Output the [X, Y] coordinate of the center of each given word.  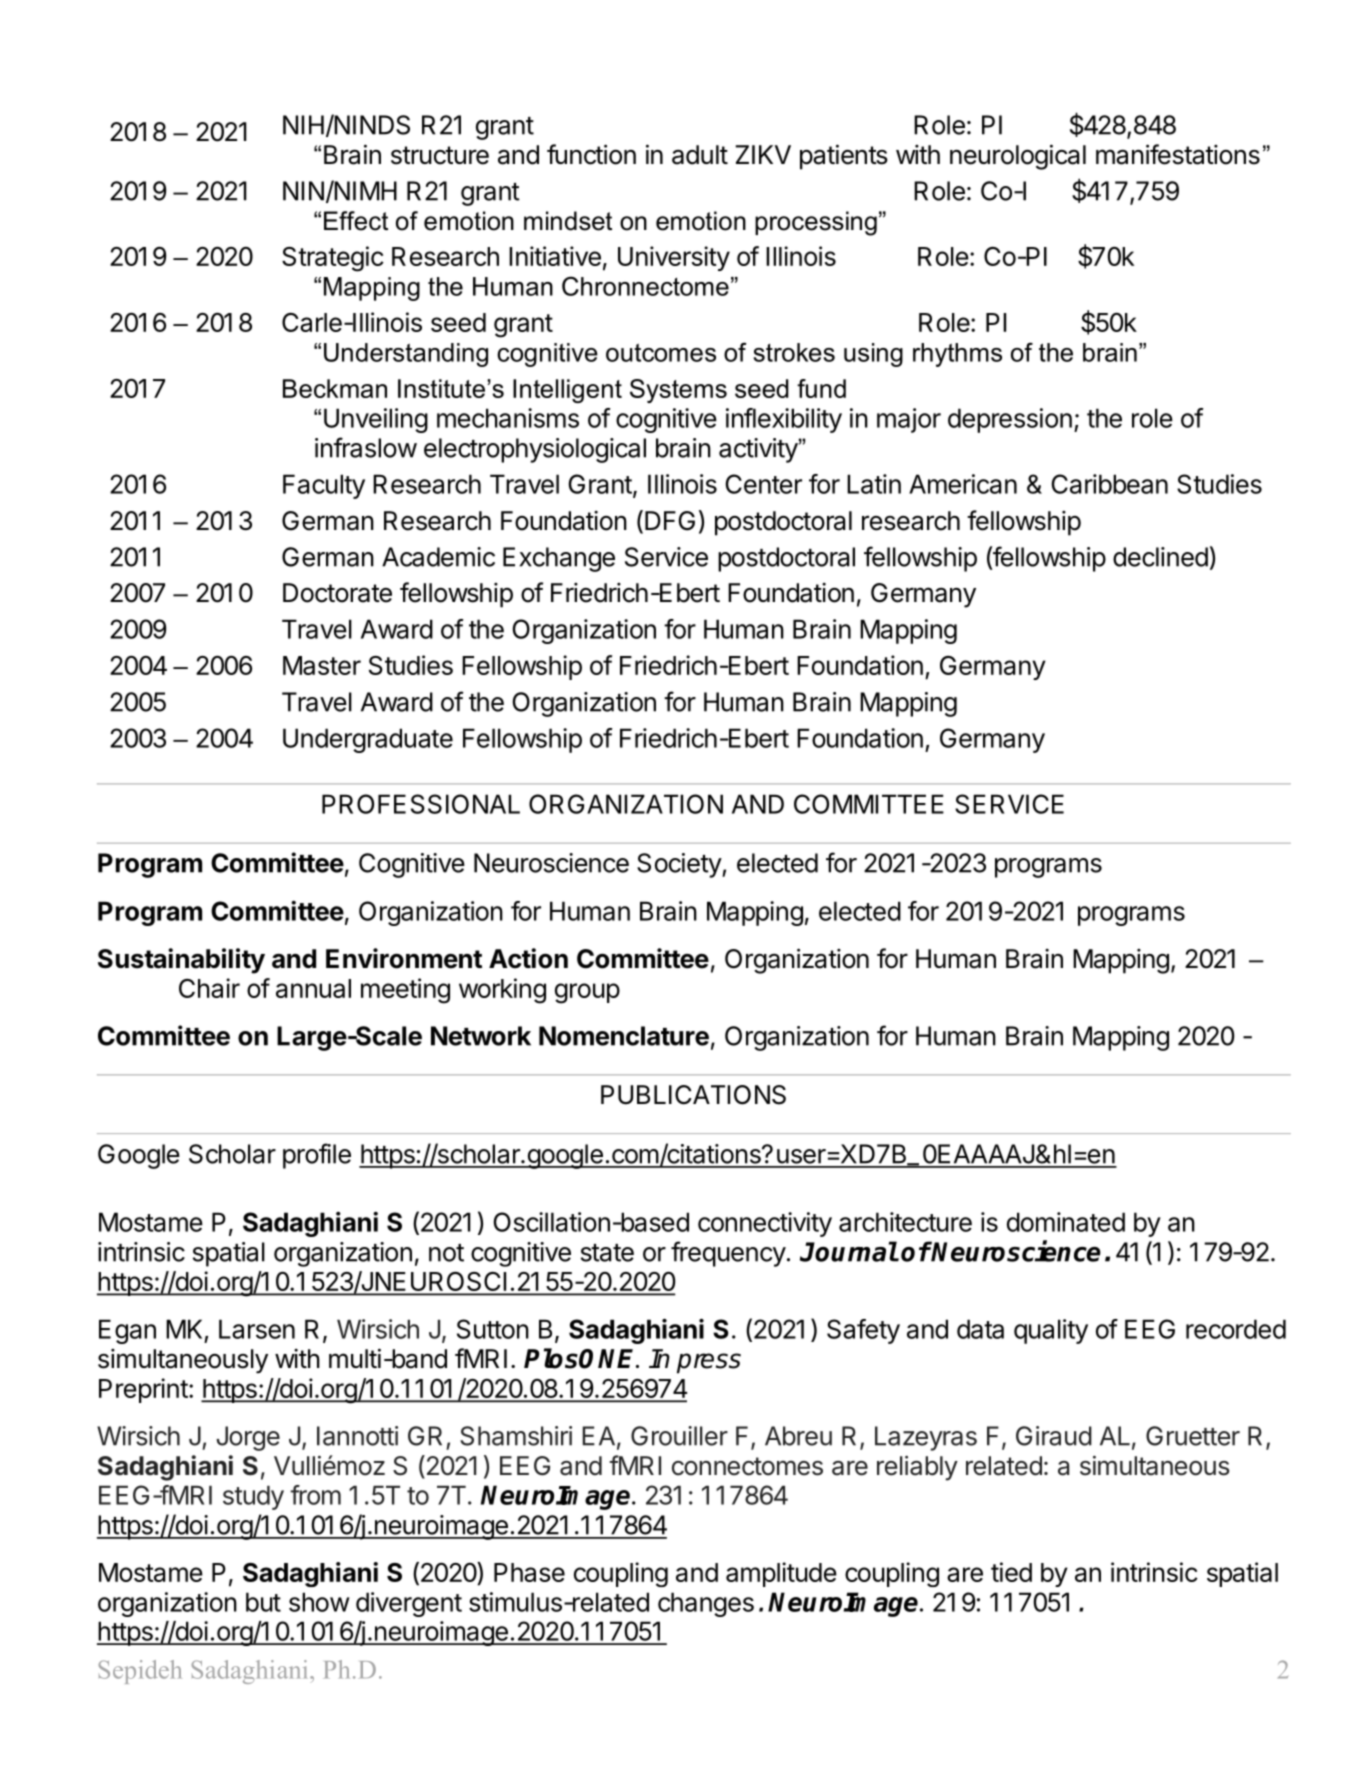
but [263, 1602]
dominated [1066, 1222]
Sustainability [181, 961]
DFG [670, 521]
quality [1051, 1331]
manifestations [1178, 154]
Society [680, 865]
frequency [728, 1254]
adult [700, 155]
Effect [356, 221]
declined [1160, 557]
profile [317, 1156]
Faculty [324, 486]
